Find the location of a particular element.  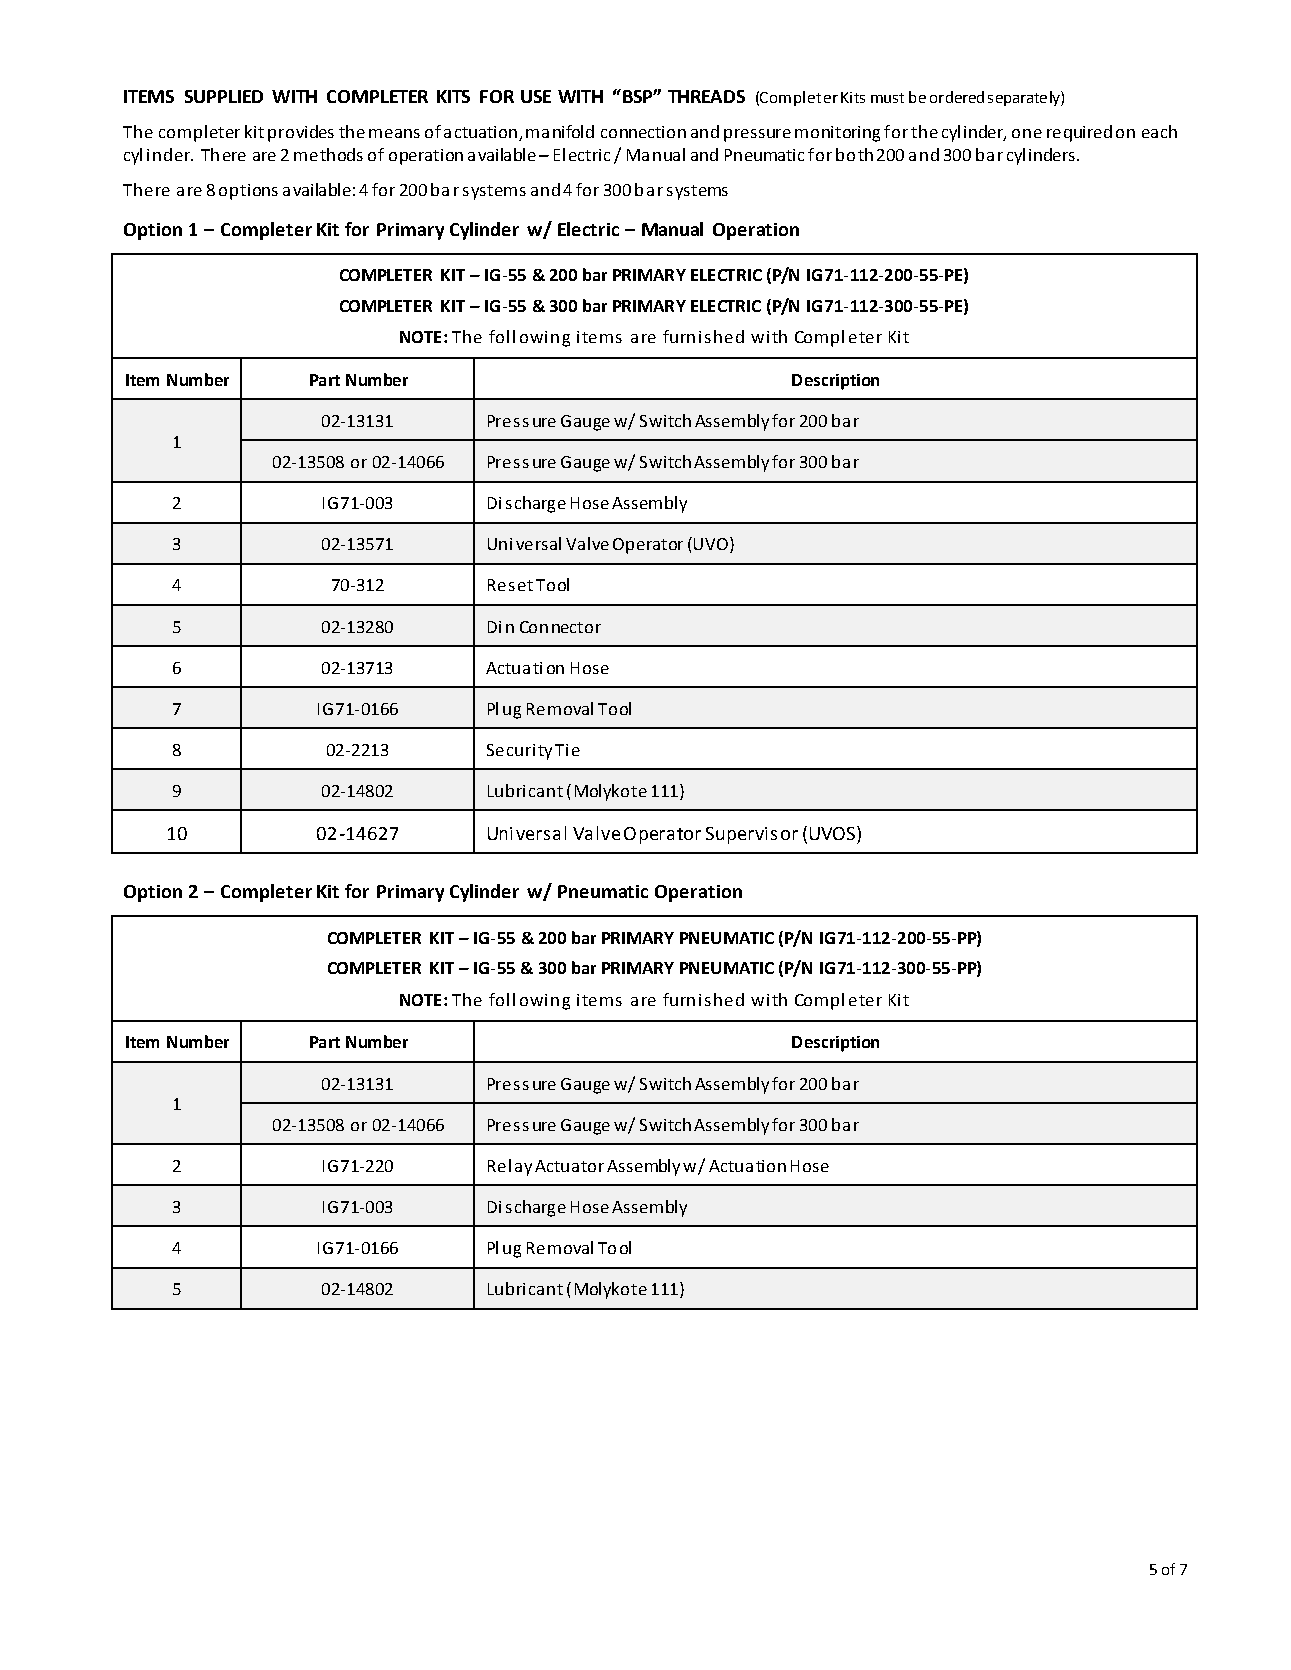

Supervisor is located at coordinates (752, 835).
